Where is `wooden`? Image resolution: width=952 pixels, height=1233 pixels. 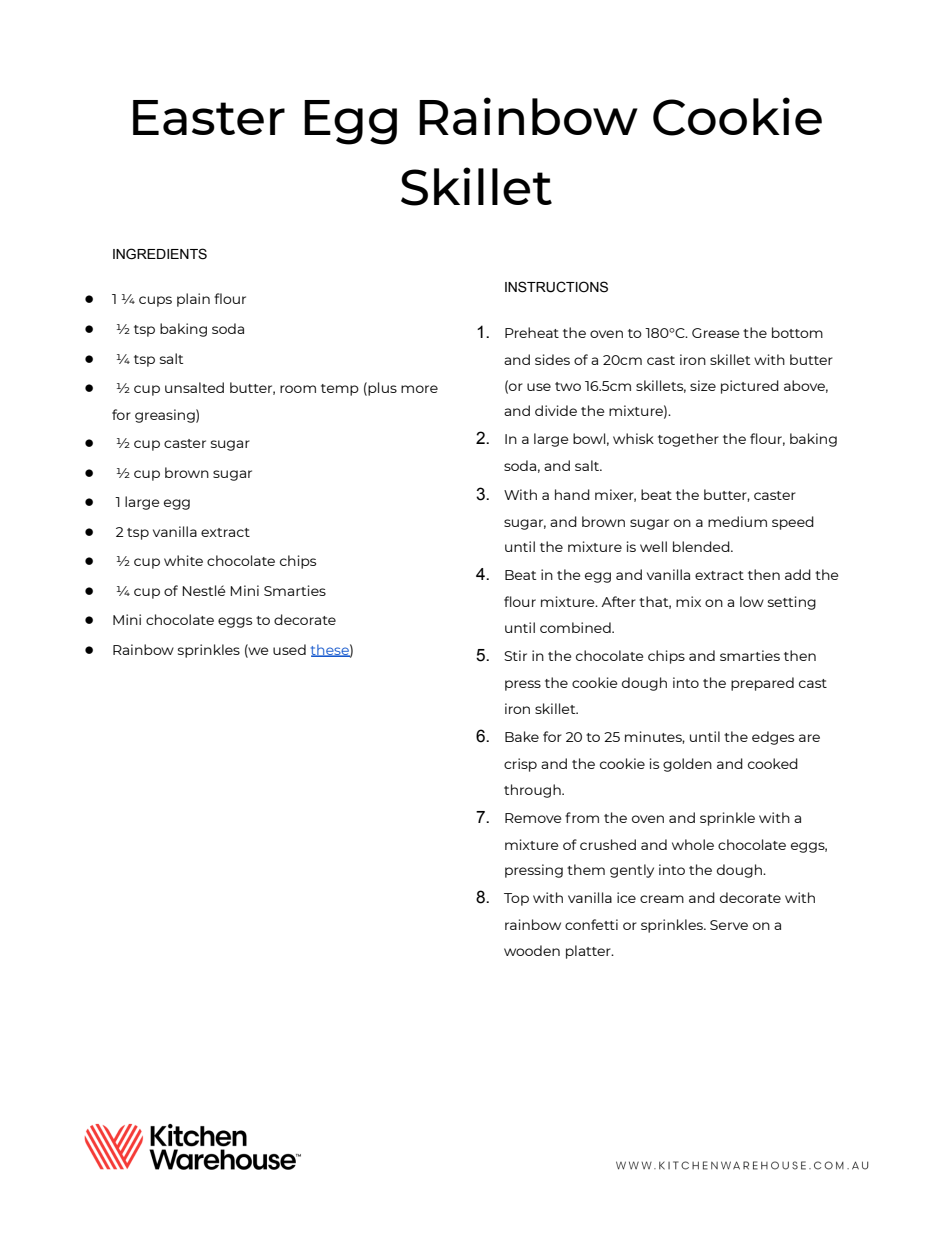
wooden is located at coordinates (532, 950).
